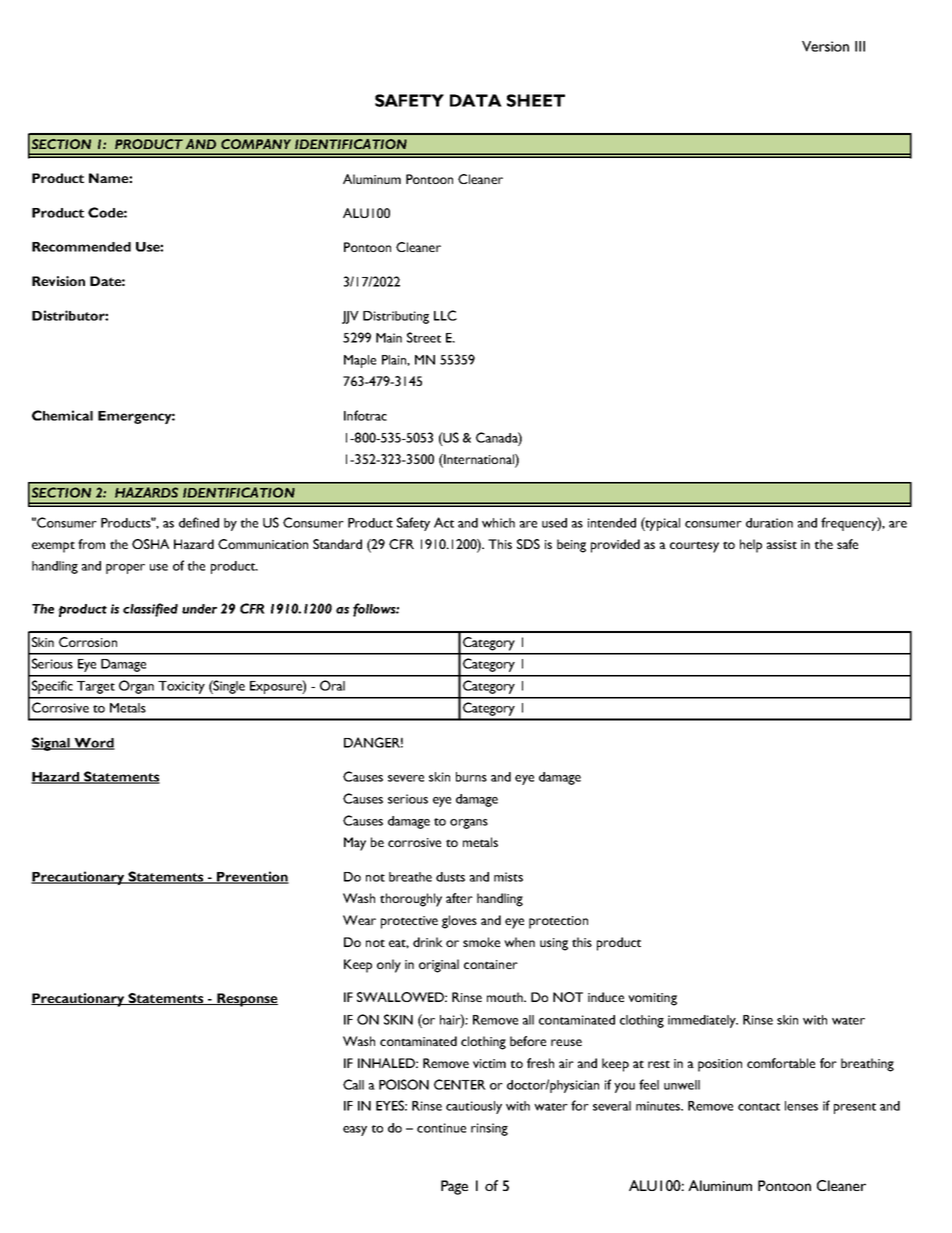 Image resolution: width=952 pixels, height=1233 pixels. I want to click on COMPANY, so click(256, 144).
